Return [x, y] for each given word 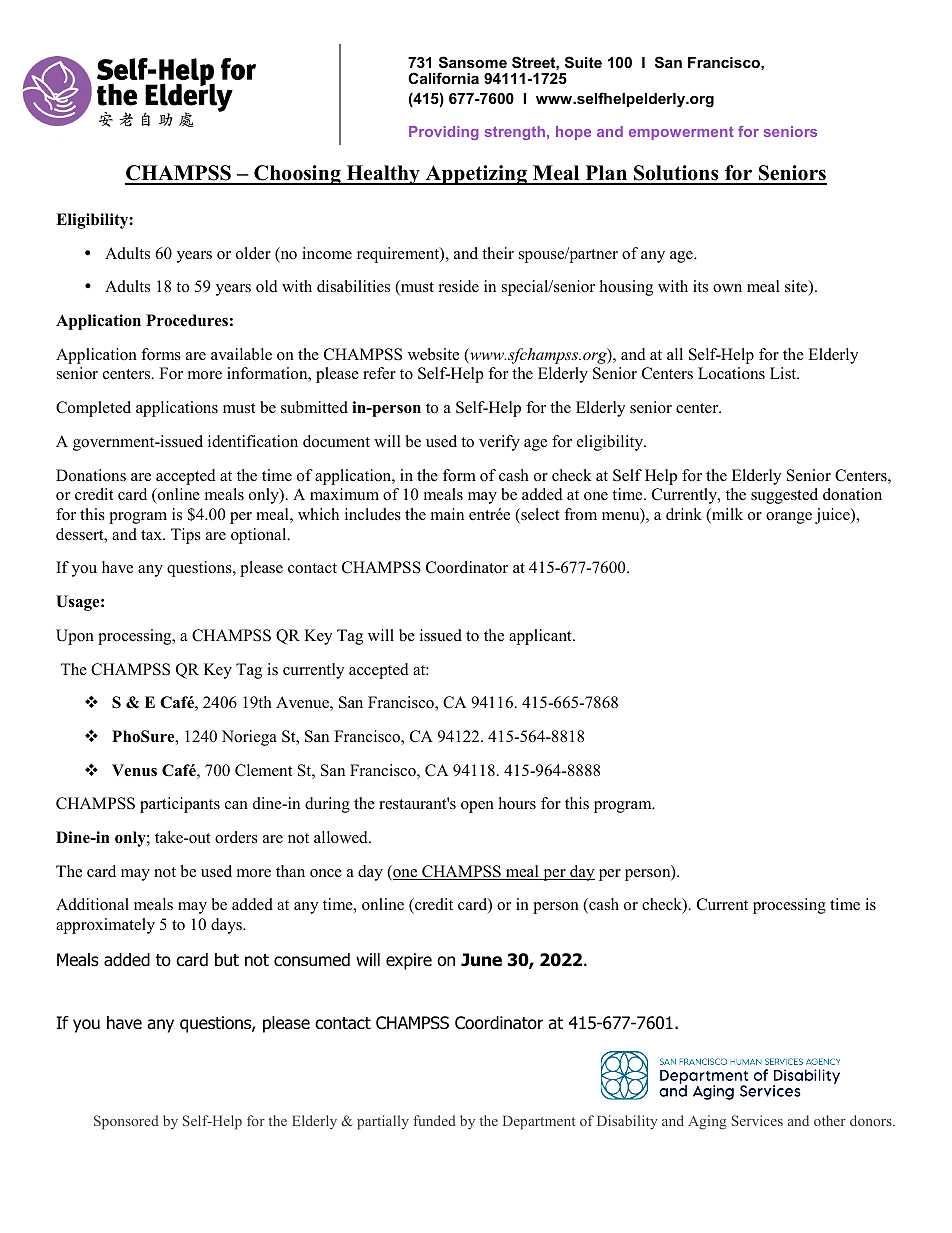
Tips [186, 536]
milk [726, 515]
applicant [541, 637]
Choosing [297, 175]
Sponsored [126, 1122]
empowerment [681, 133]
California [443, 78]
